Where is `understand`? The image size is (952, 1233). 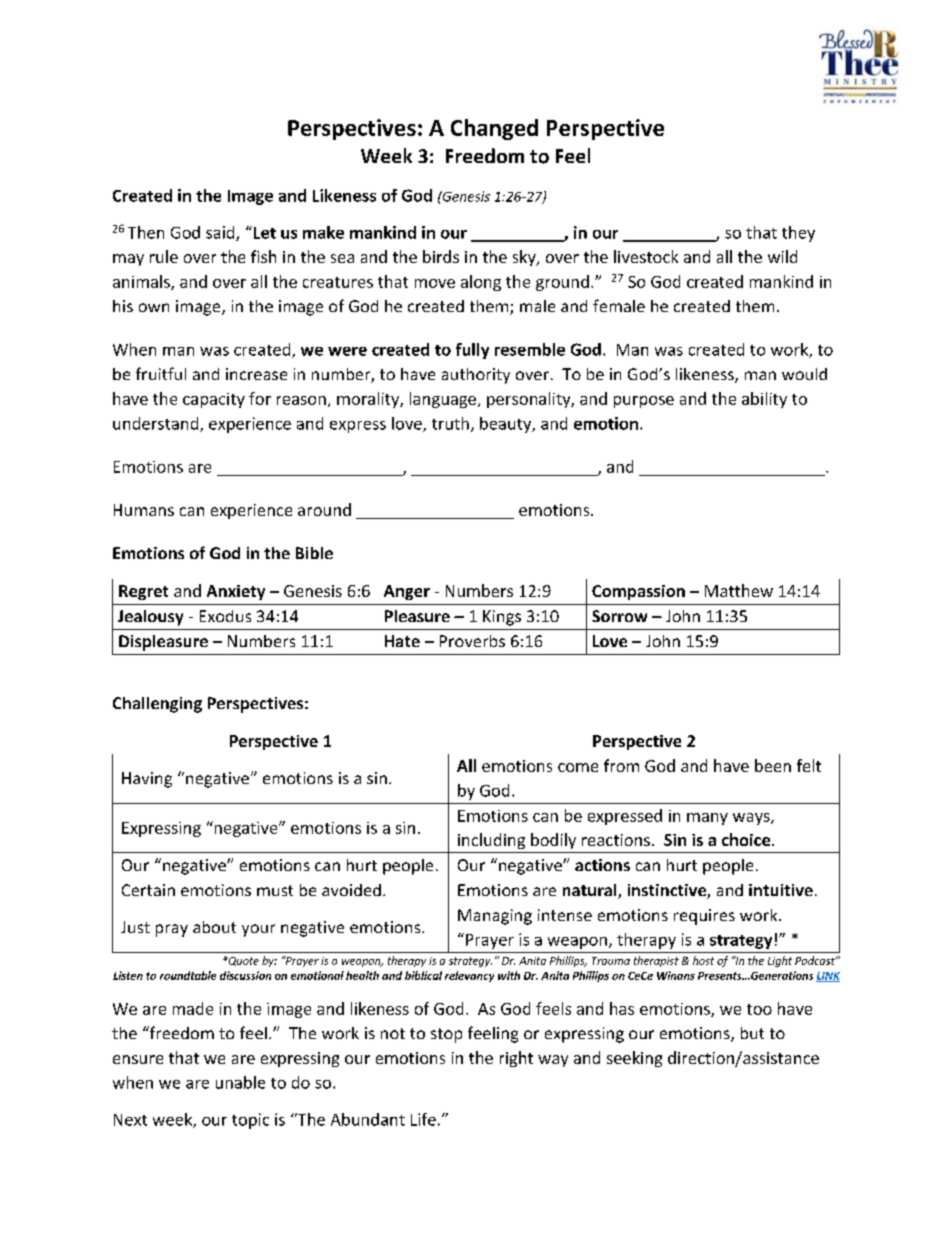
understand is located at coordinates (157, 424).
